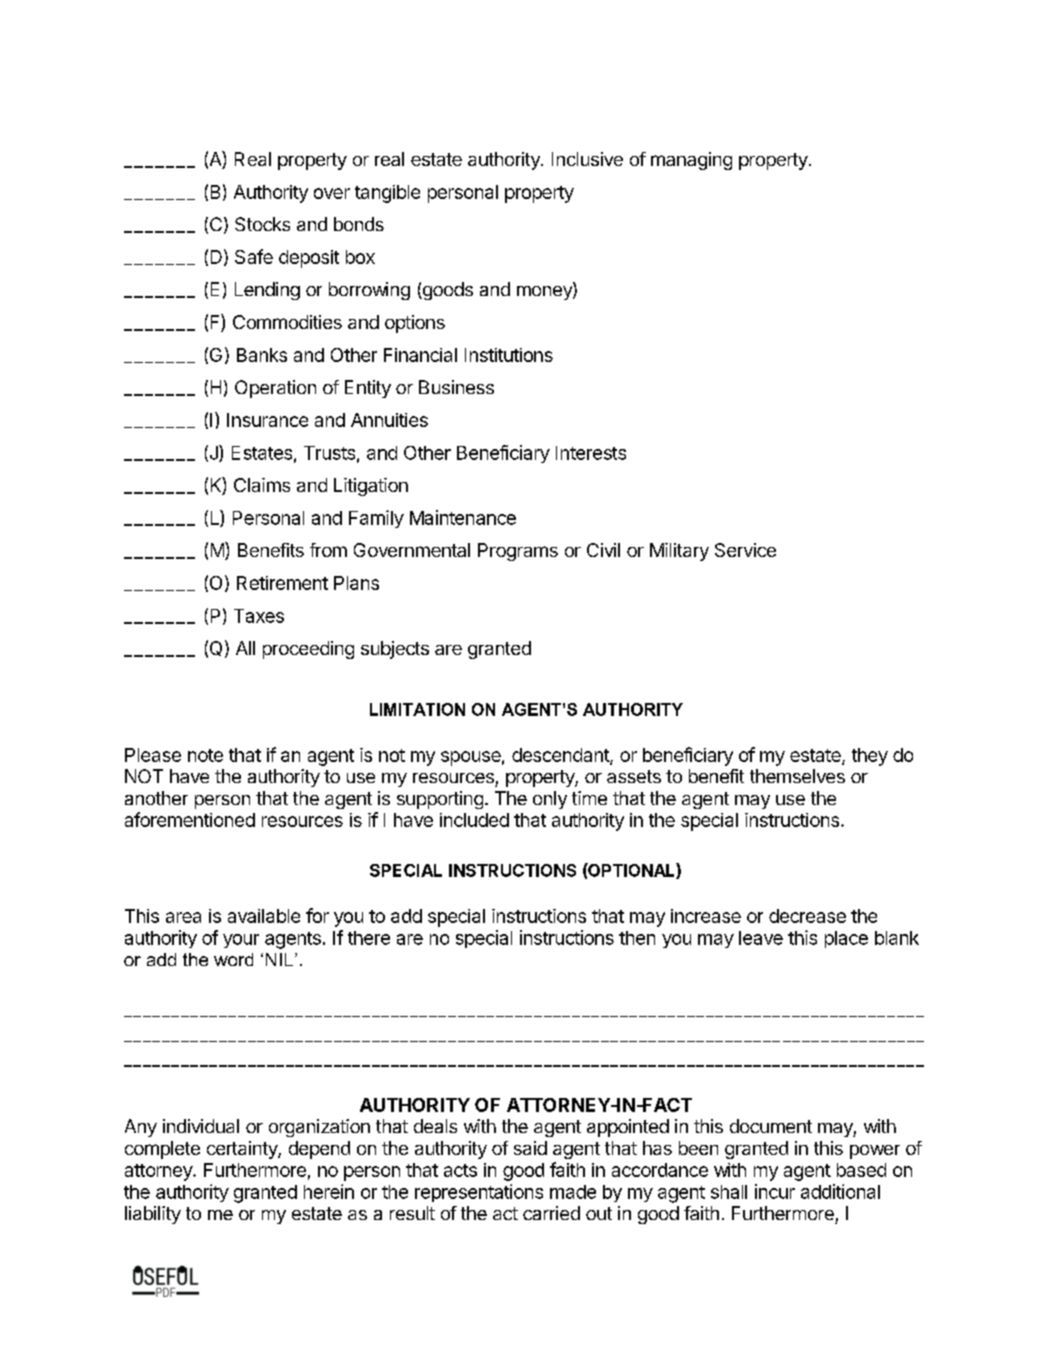 This screenshot has width=1051, height=1360. Describe the element at coordinates (241, 941) in the screenshot. I see `your` at that location.
